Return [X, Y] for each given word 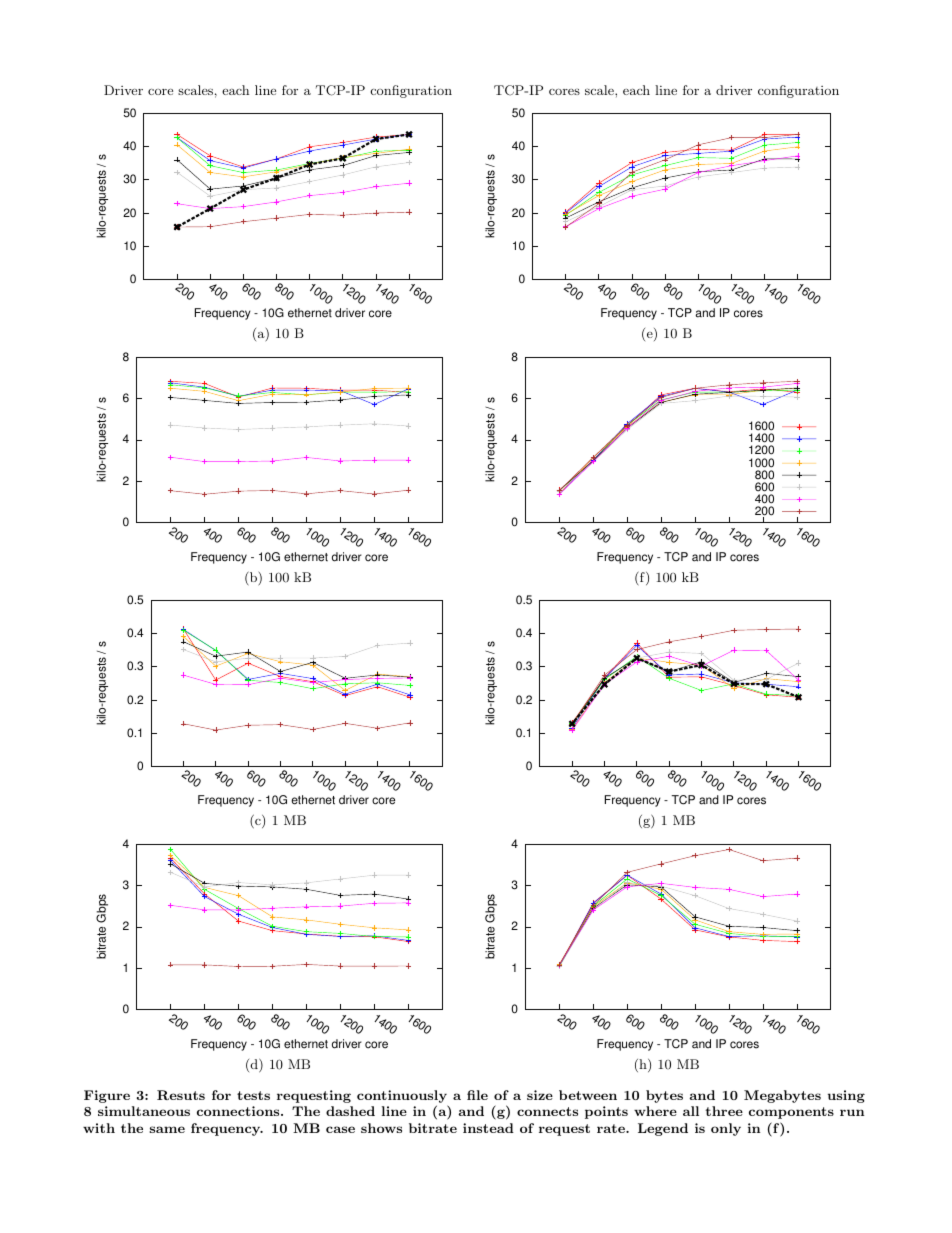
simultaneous [144, 1111]
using [846, 1096]
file [477, 1095]
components [791, 1113]
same [167, 1129]
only [726, 1129]
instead [488, 1128]
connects [547, 1111]
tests [253, 1095]
